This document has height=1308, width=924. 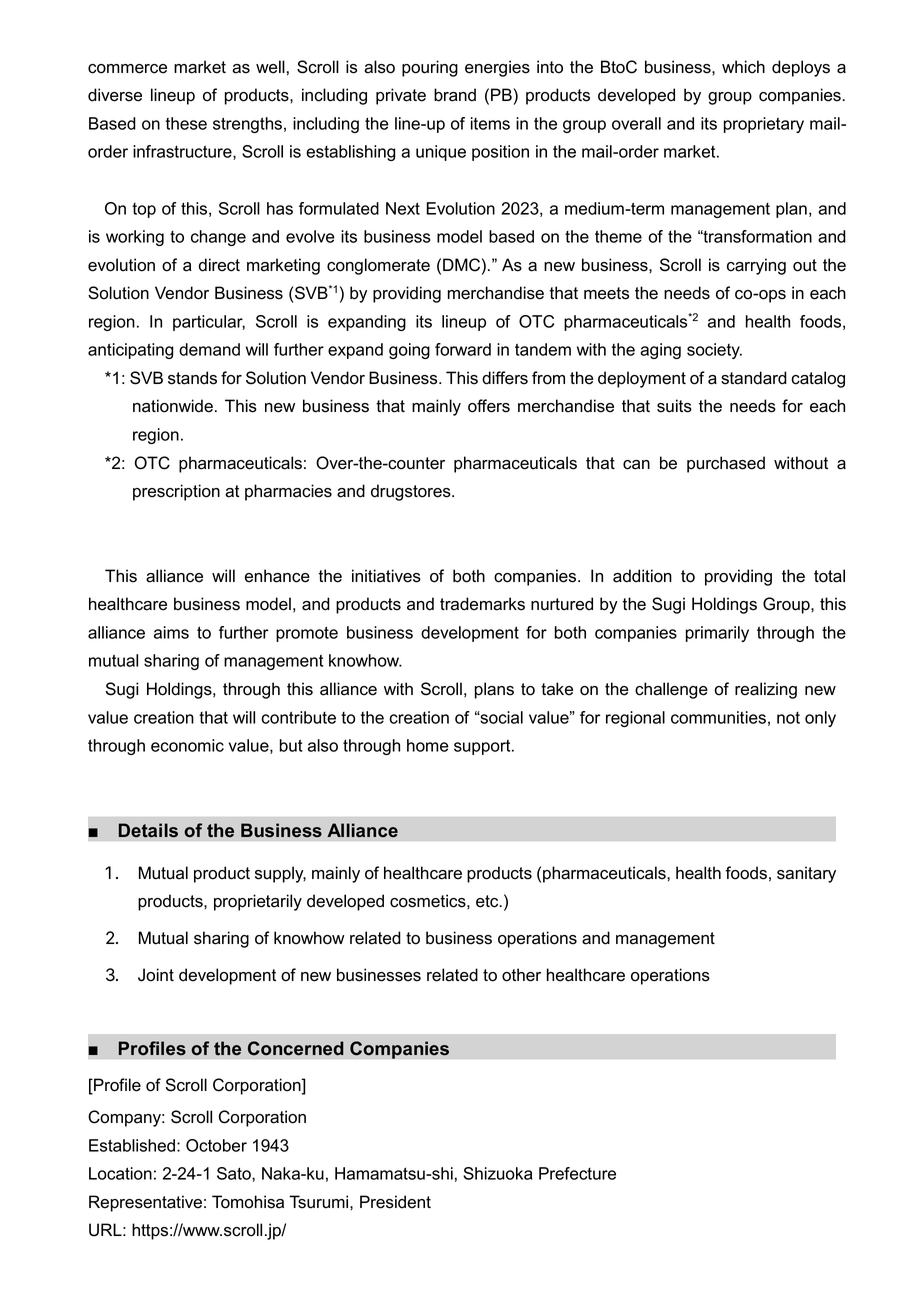 What do you see at coordinates (395, 1202) in the document?
I see `President` at bounding box center [395, 1202].
